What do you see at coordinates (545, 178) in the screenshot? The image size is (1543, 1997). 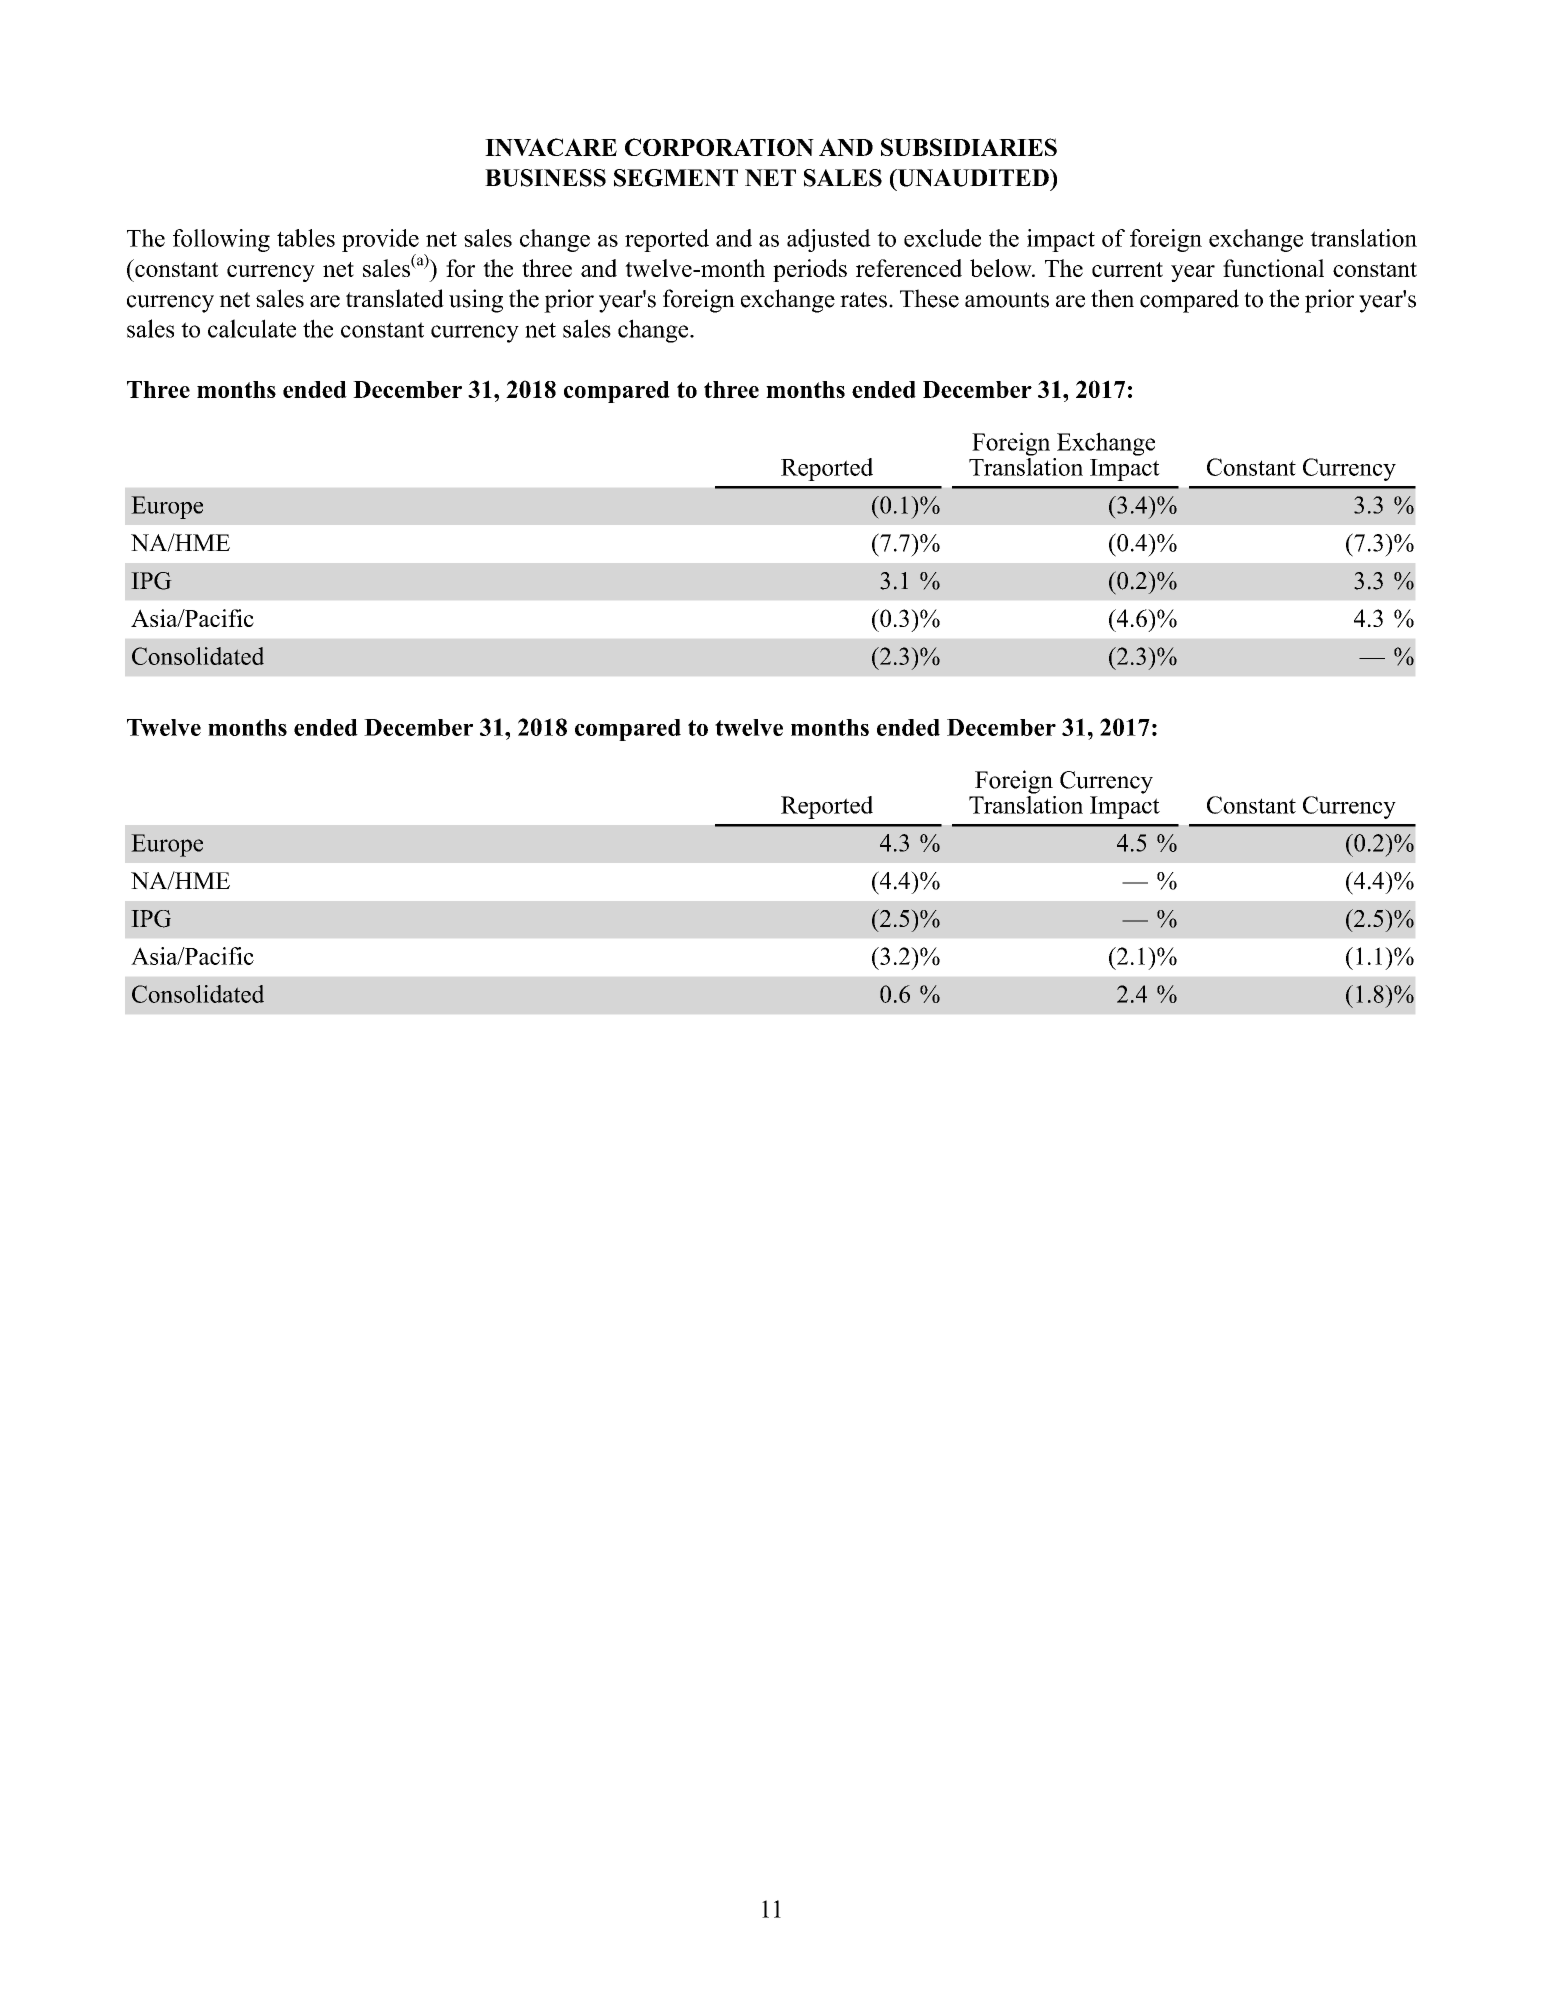 I see `BUSINESS` at bounding box center [545, 178].
